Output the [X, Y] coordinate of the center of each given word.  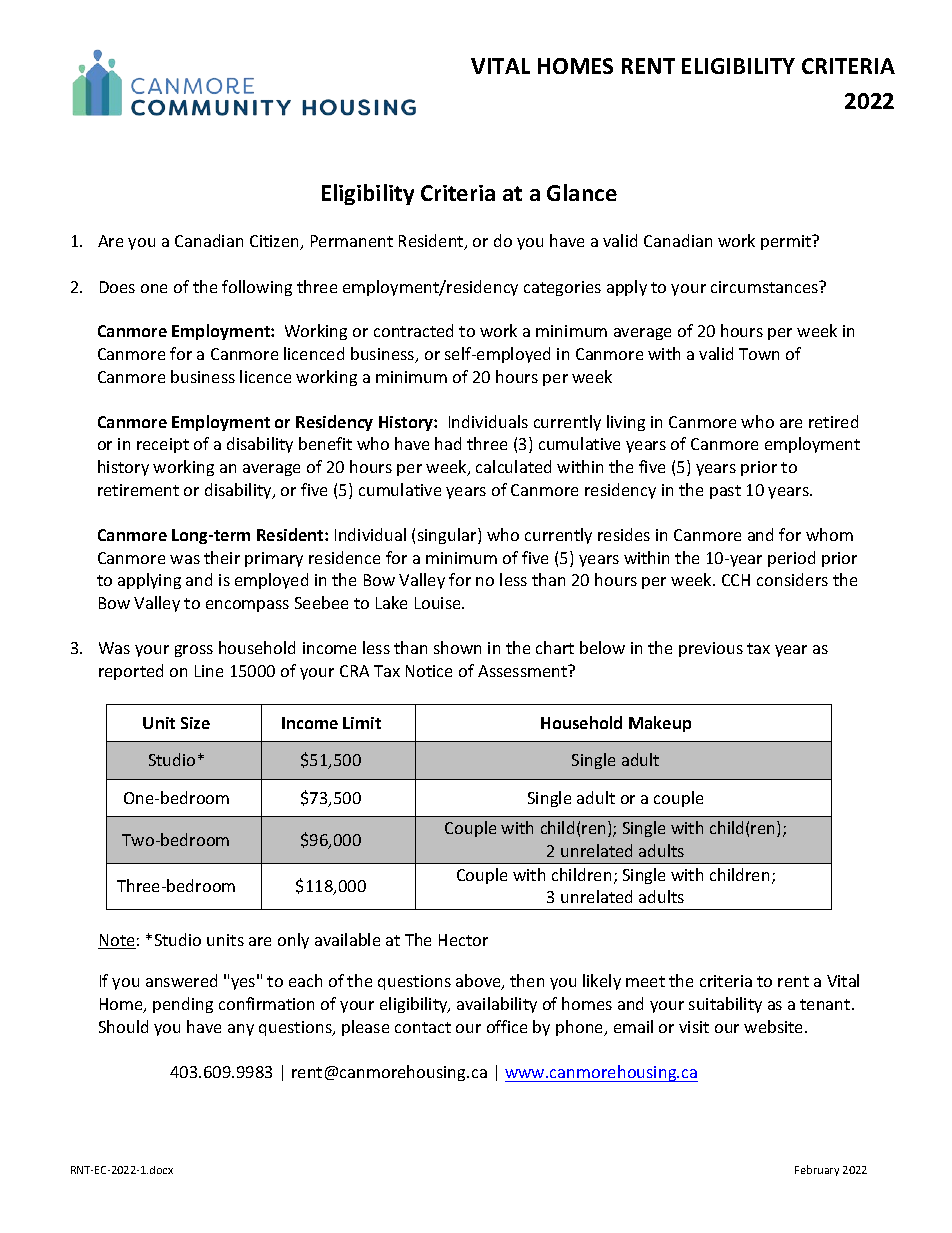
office [507, 1026]
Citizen [275, 242]
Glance [582, 192]
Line [209, 671]
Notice [429, 671]
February [817, 1170]
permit [787, 242]
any [241, 1030]
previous [711, 649]
